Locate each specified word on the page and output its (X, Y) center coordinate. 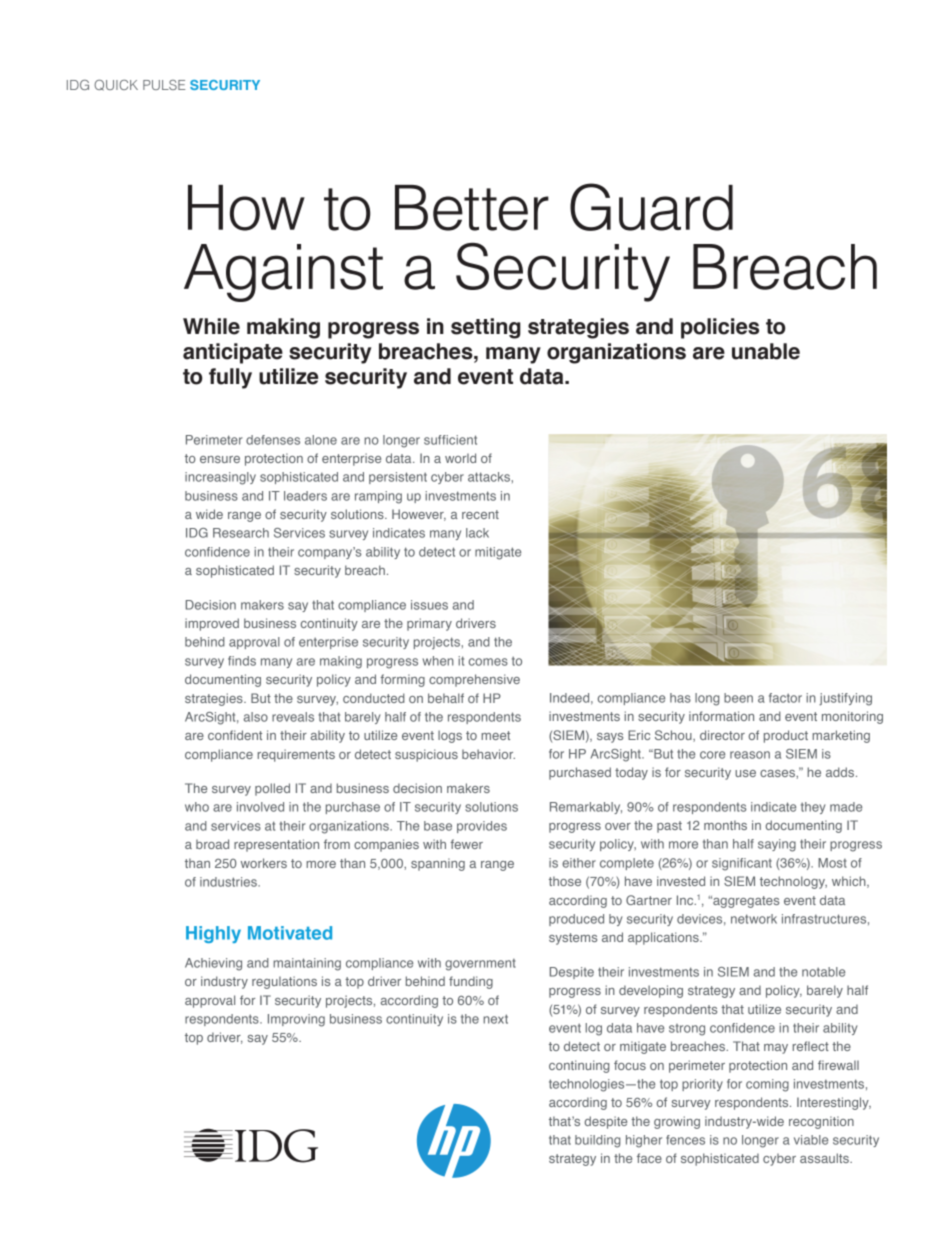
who (197, 807)
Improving (296, 1020)
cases (778, 773)
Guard (651, 207)
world (460, 458)
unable (766, 351)
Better (472, 208)
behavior (488, 754)
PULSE (164, 85)
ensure (220, 459)
